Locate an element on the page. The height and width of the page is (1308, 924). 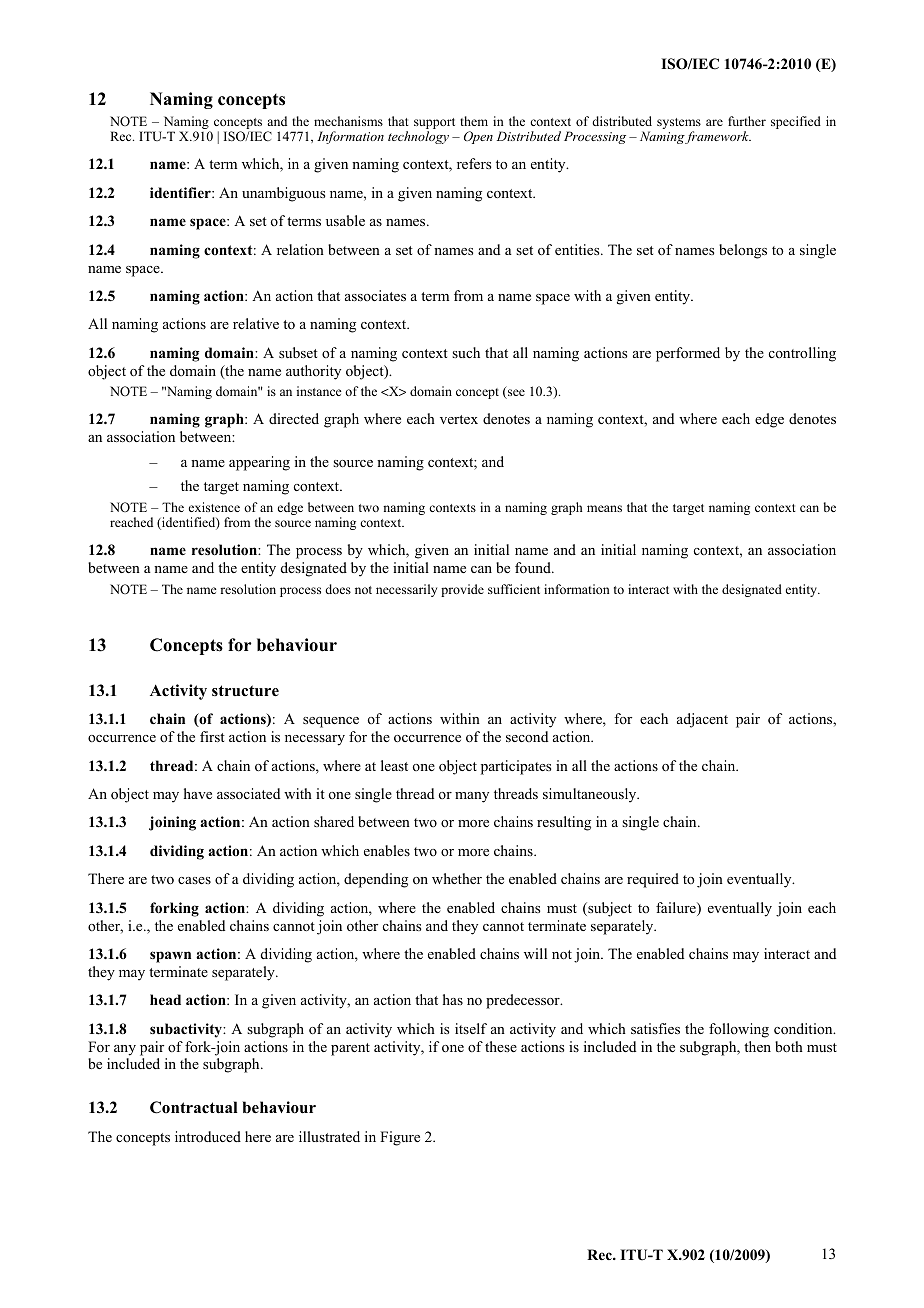
adjacent is located at coordinates (702, 720).
